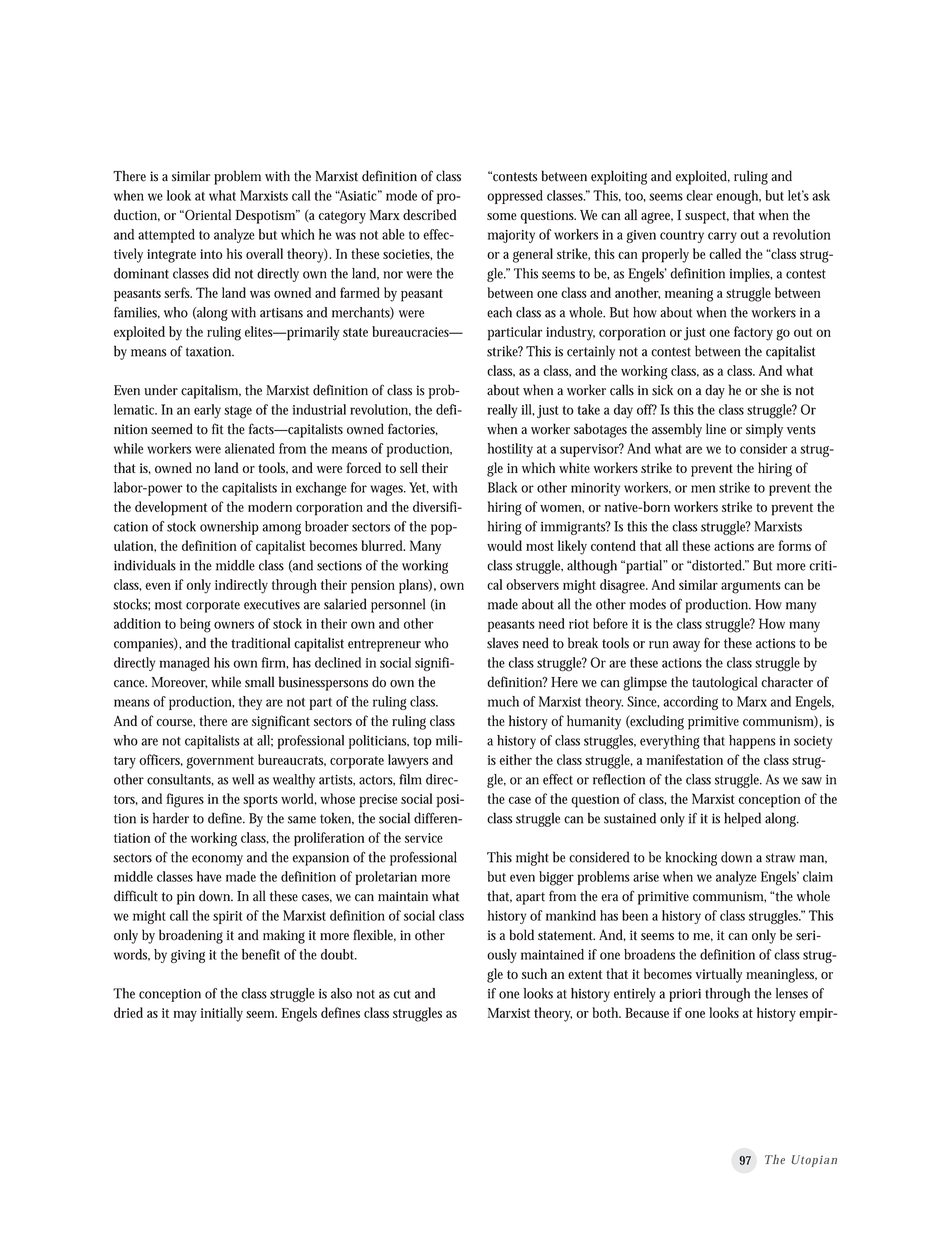 The width and height of the screenshot is (952, 1233). Describe the element at coordinates (738, 197) in the screenshot. I see `enough` at that location.
